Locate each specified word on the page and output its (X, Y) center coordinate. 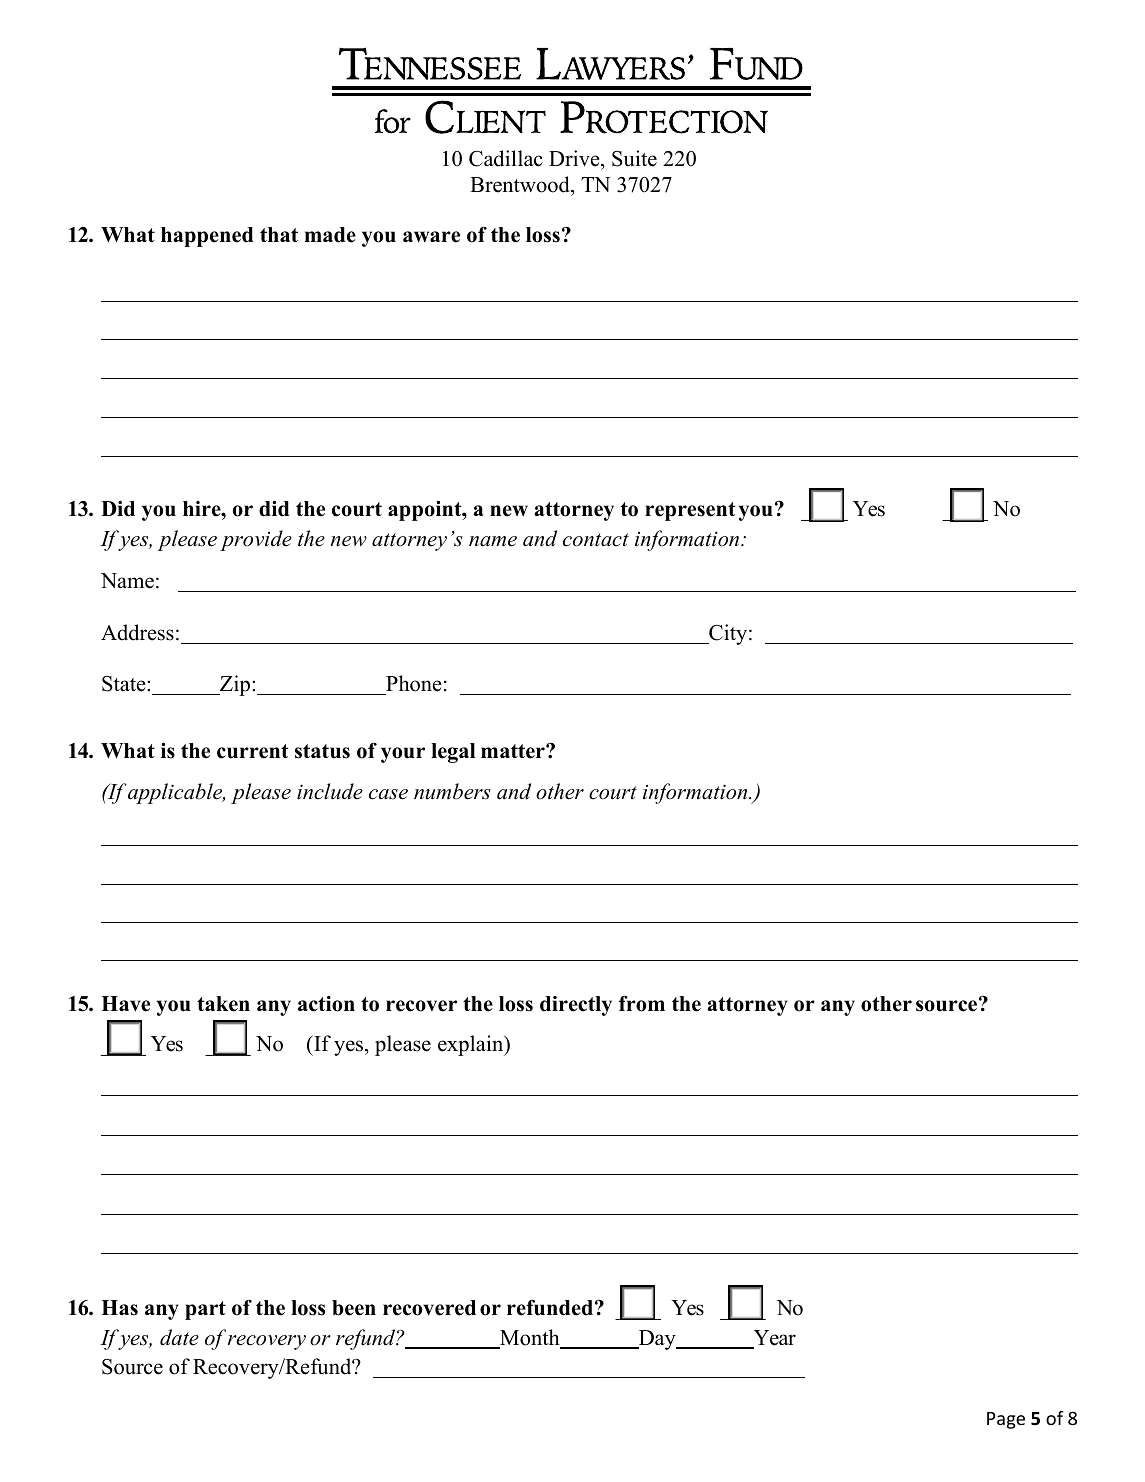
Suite (634, 158)
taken (223, 1004)
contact (596, 540)
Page (1006, 1420)
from (642, 1003)
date (179, 1337)
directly (576, 1006)
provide (256, 540)
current (253, 751)
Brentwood (521, 184)
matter (514, 751)
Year (773, 1339)
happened (207, 237)
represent (690, 511)
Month (530, 1338)
